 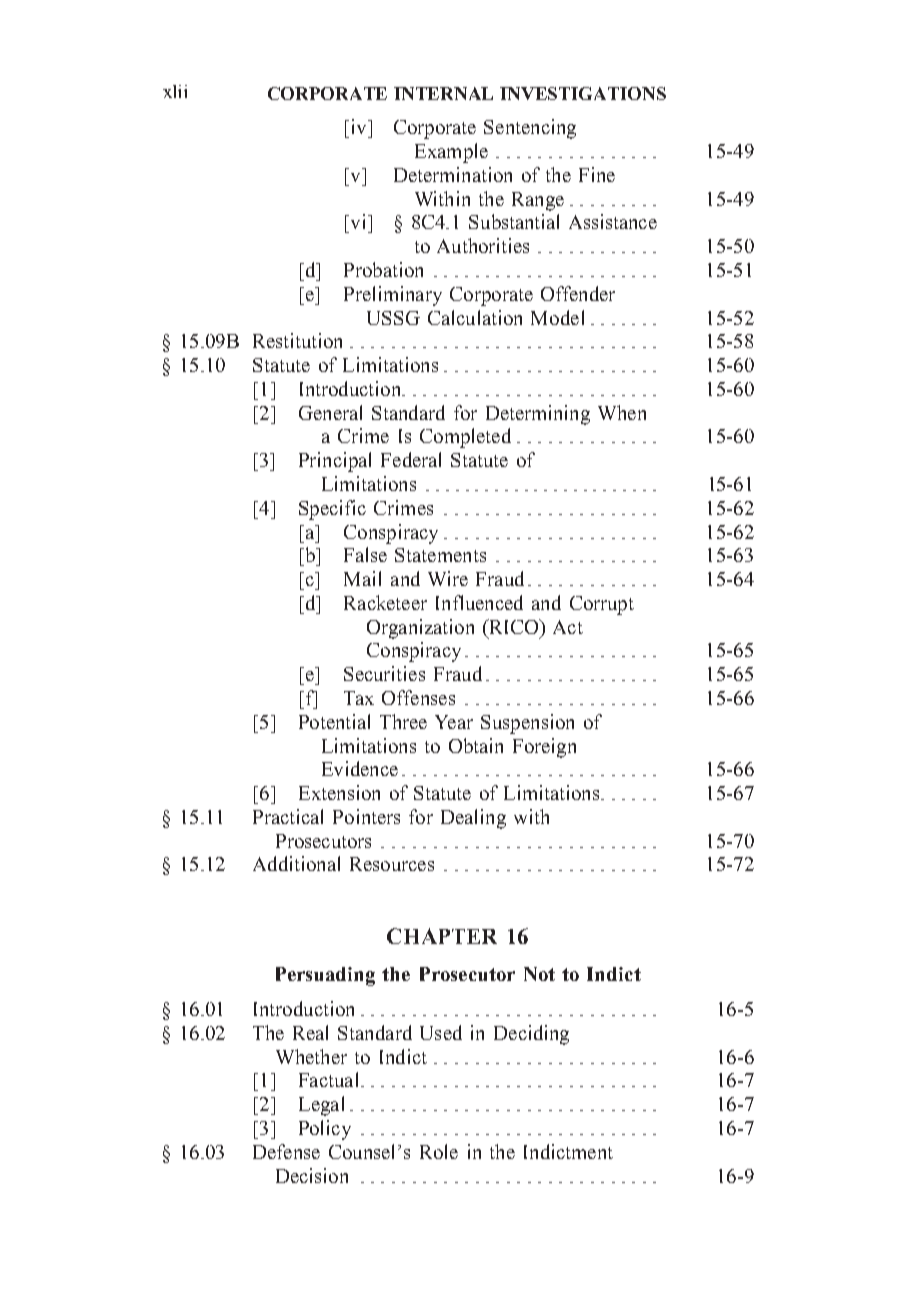 What do you see at coordinates (296, 863) in the image?
I see `Additional` at bounding box center [296, 863].
